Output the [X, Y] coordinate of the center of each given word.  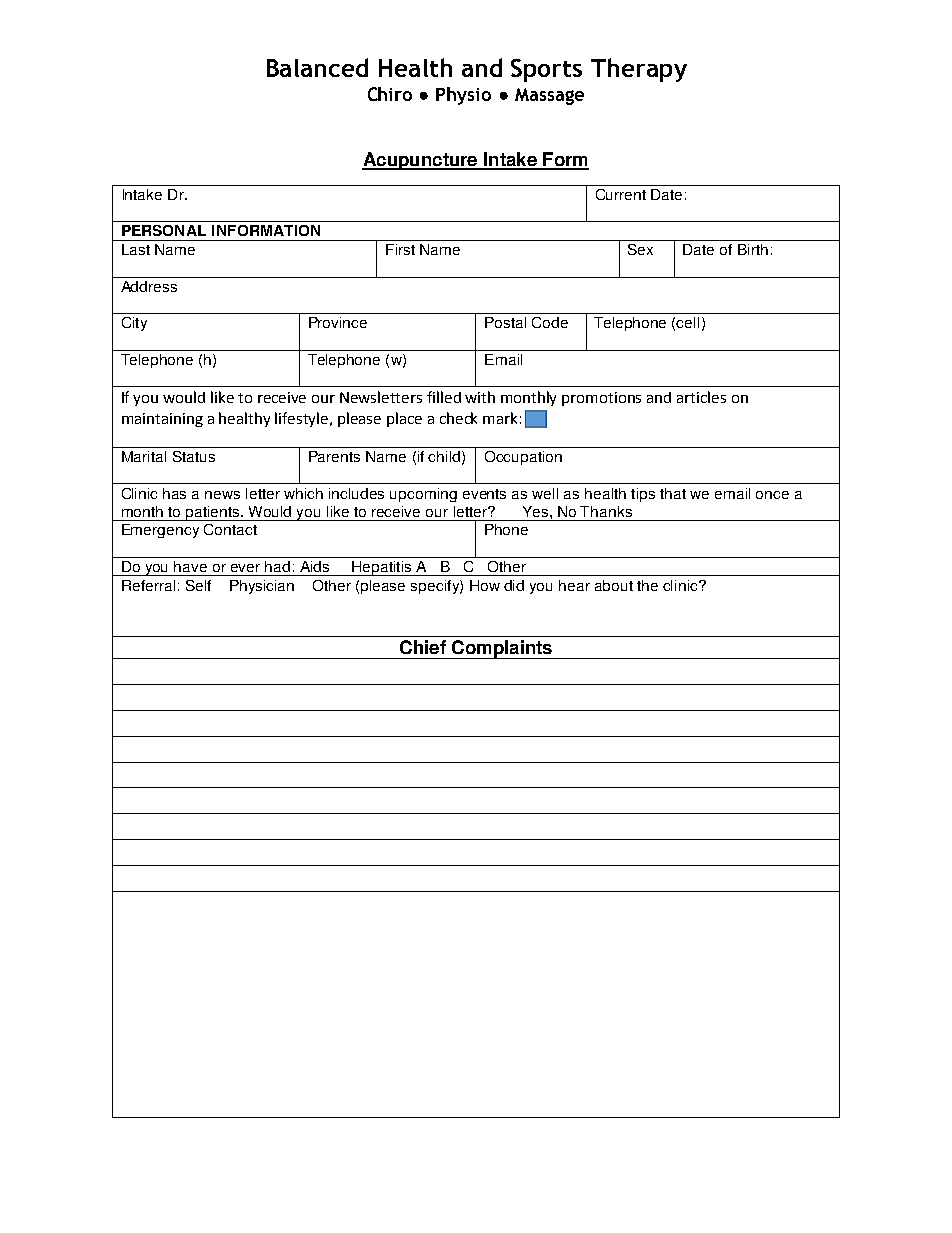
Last [136, 249]
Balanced [317, 67]
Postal [505, 322]
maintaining [162, 420]
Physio [463, 96]
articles [701, 397]
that [673, 493]
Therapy [639, 70]
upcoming [423, 495]
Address [149, 286]
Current [621, 194]
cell [687, 322]
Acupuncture [421, 161]
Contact [230, 529]
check [458, 418]
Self [198, 585]
